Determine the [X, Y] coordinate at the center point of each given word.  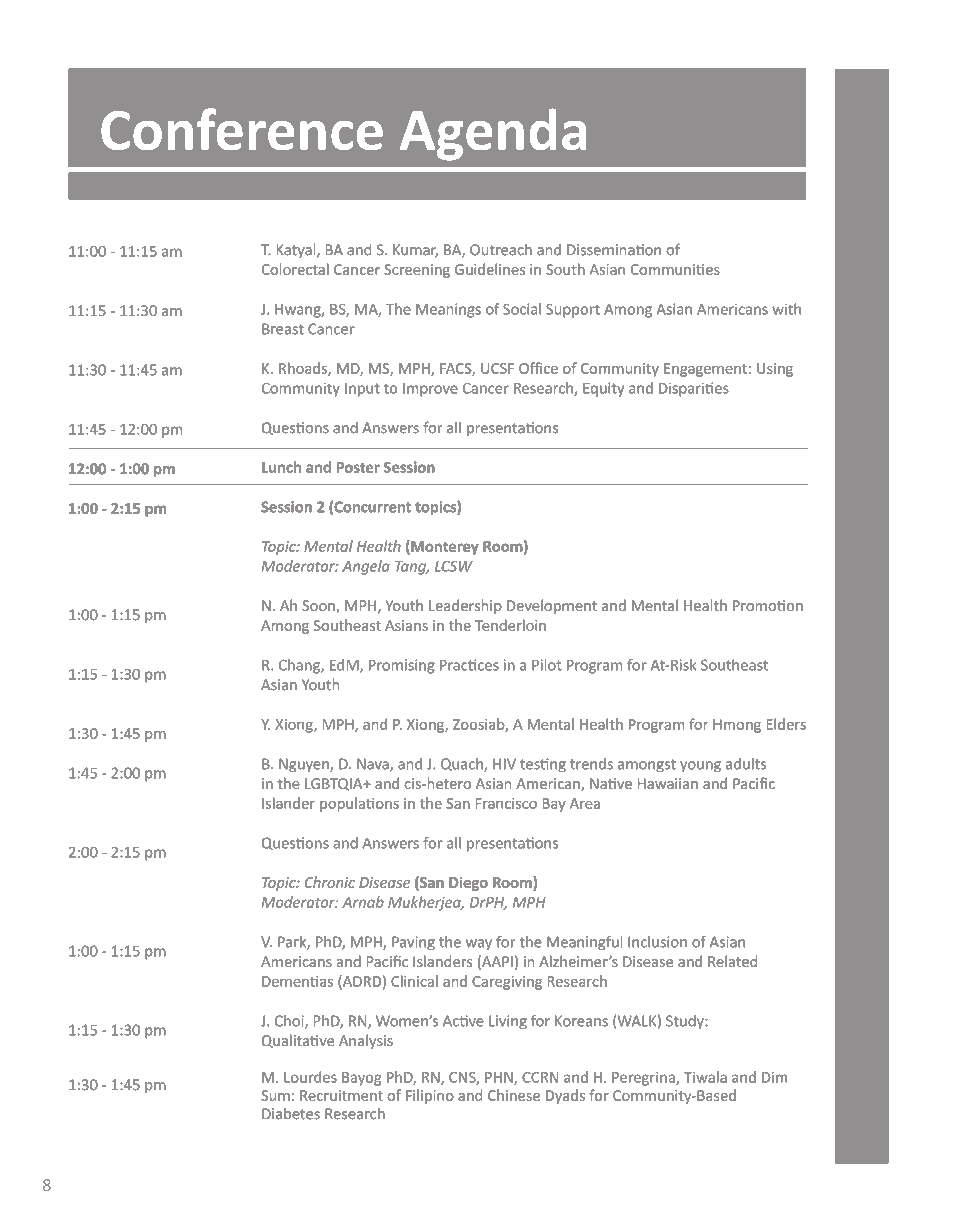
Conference [242, 129]
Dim [774, 1077]
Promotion [768, 605]
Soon [319, 606]
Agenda [493, 134]
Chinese [514, 1095]
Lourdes [310, 1077]
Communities [675, 269]
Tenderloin [510, 625]
